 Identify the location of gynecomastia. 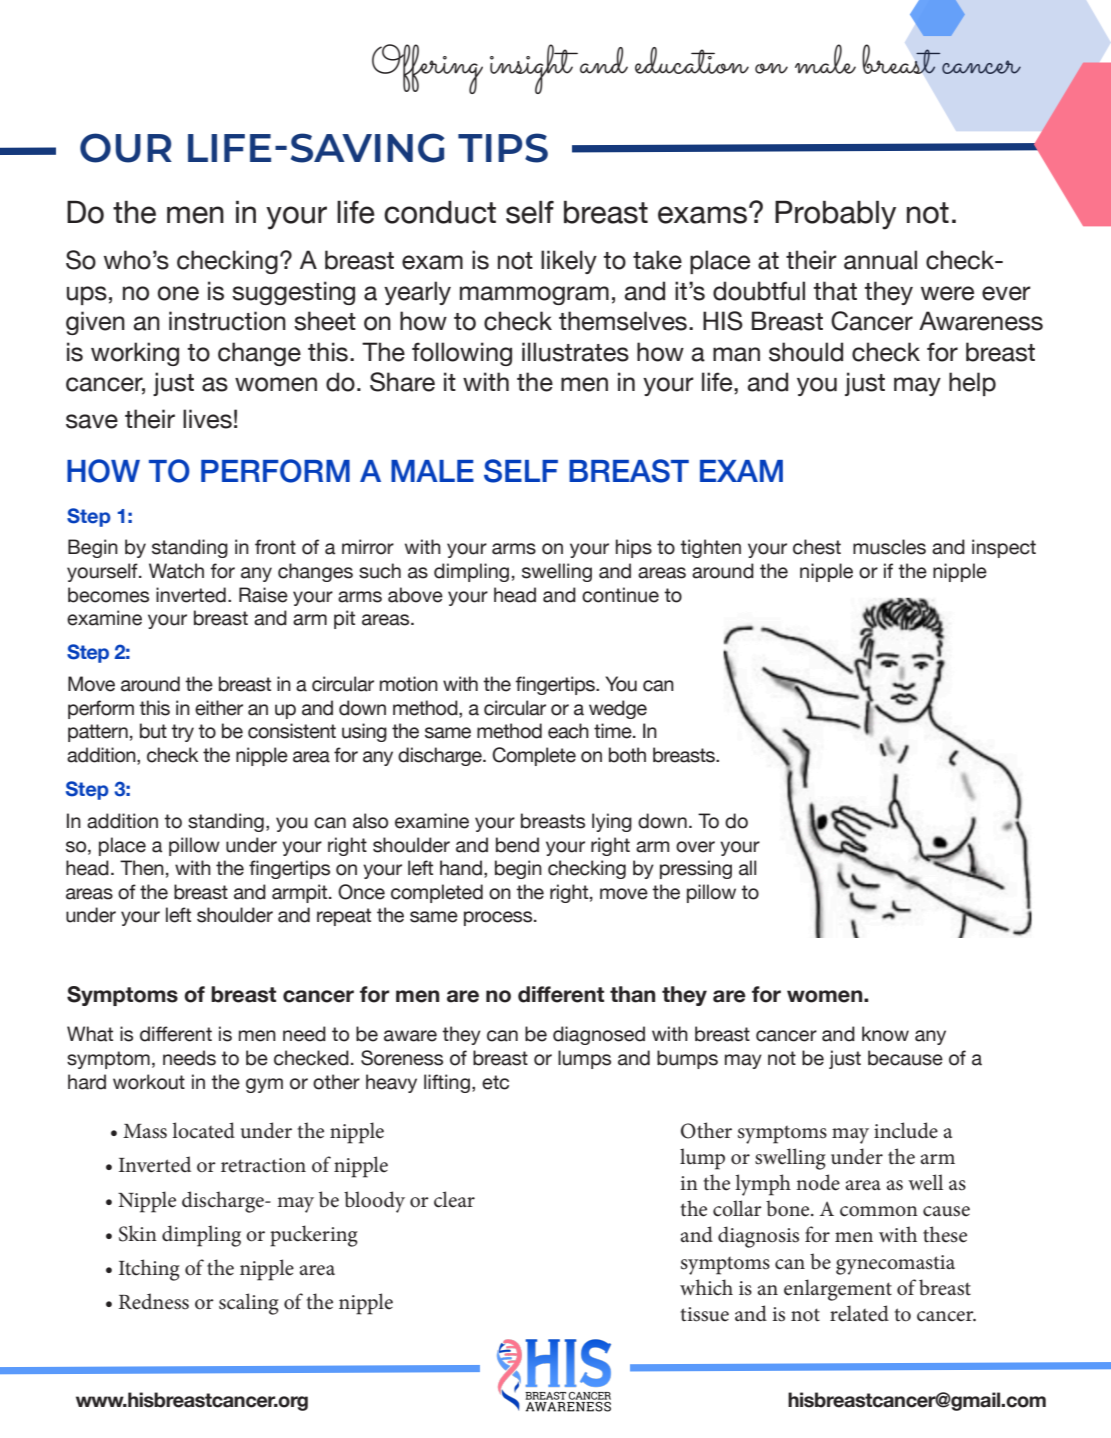
(895, 1265).
